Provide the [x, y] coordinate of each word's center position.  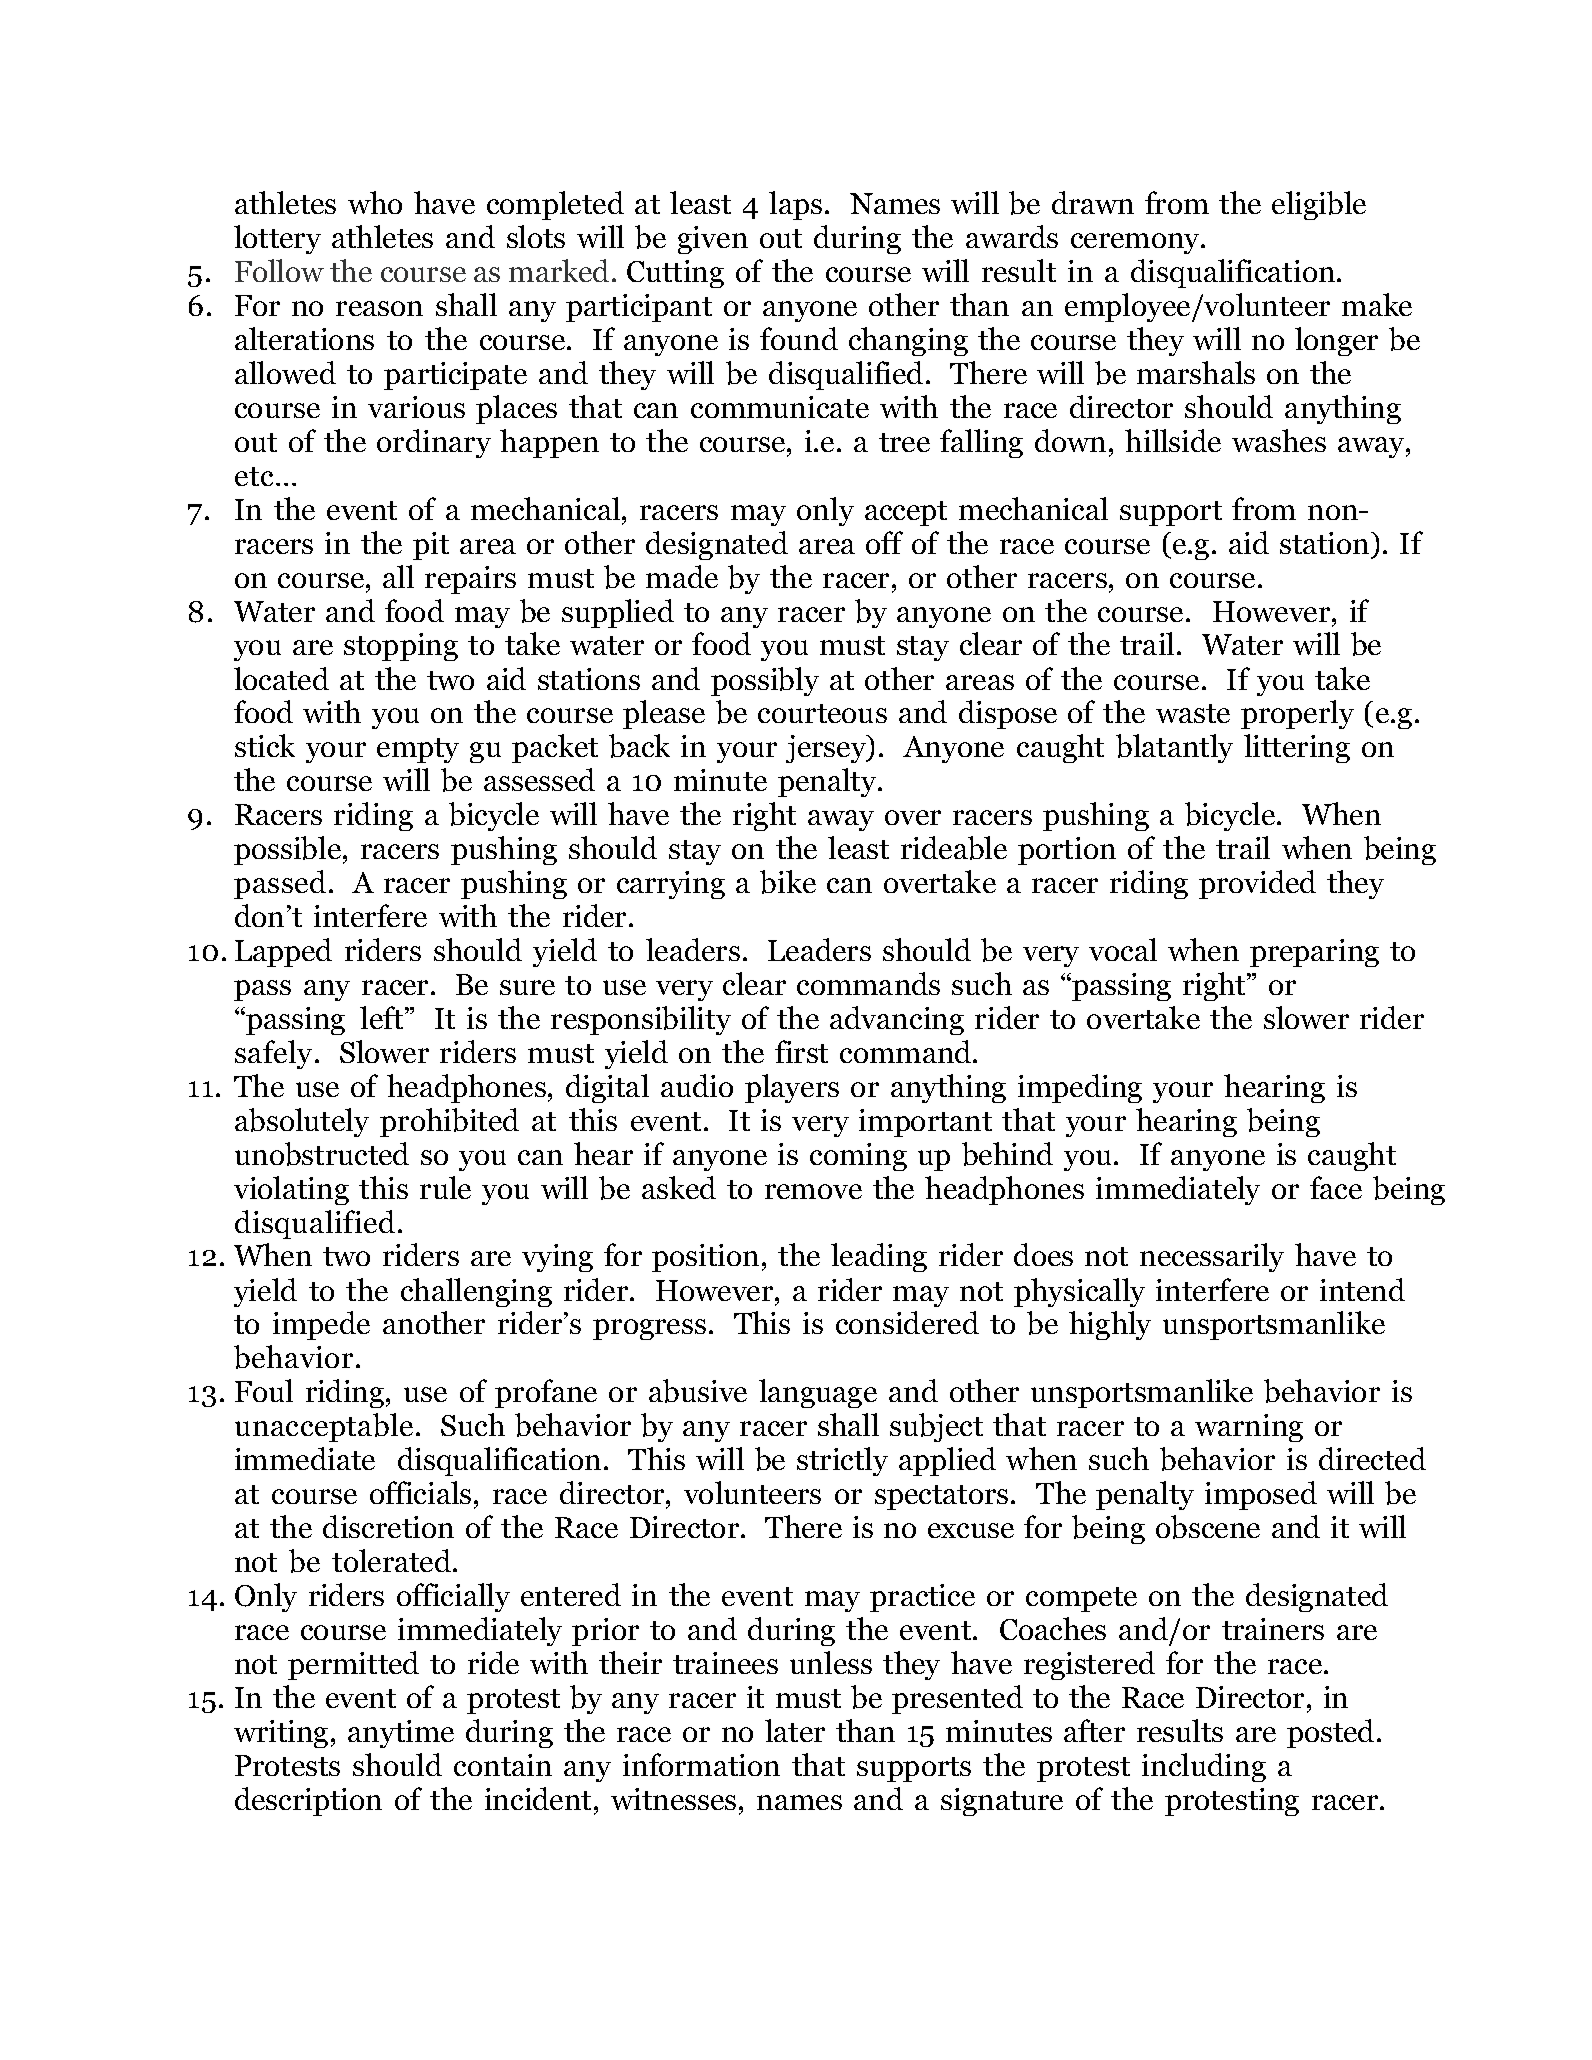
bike [788, 882]
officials [420, 1492]
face [1336, 1187]
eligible [1319, 205]
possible [289, 850]
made [682, 576]
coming [858, 1157]
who [375, 202]
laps [795, 205]
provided [1257, 884]
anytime [401, 1734]
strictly [842, 1461]
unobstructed [322, 1154]
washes [1279, 440]
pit [431, 546]
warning [1249, 1428]
